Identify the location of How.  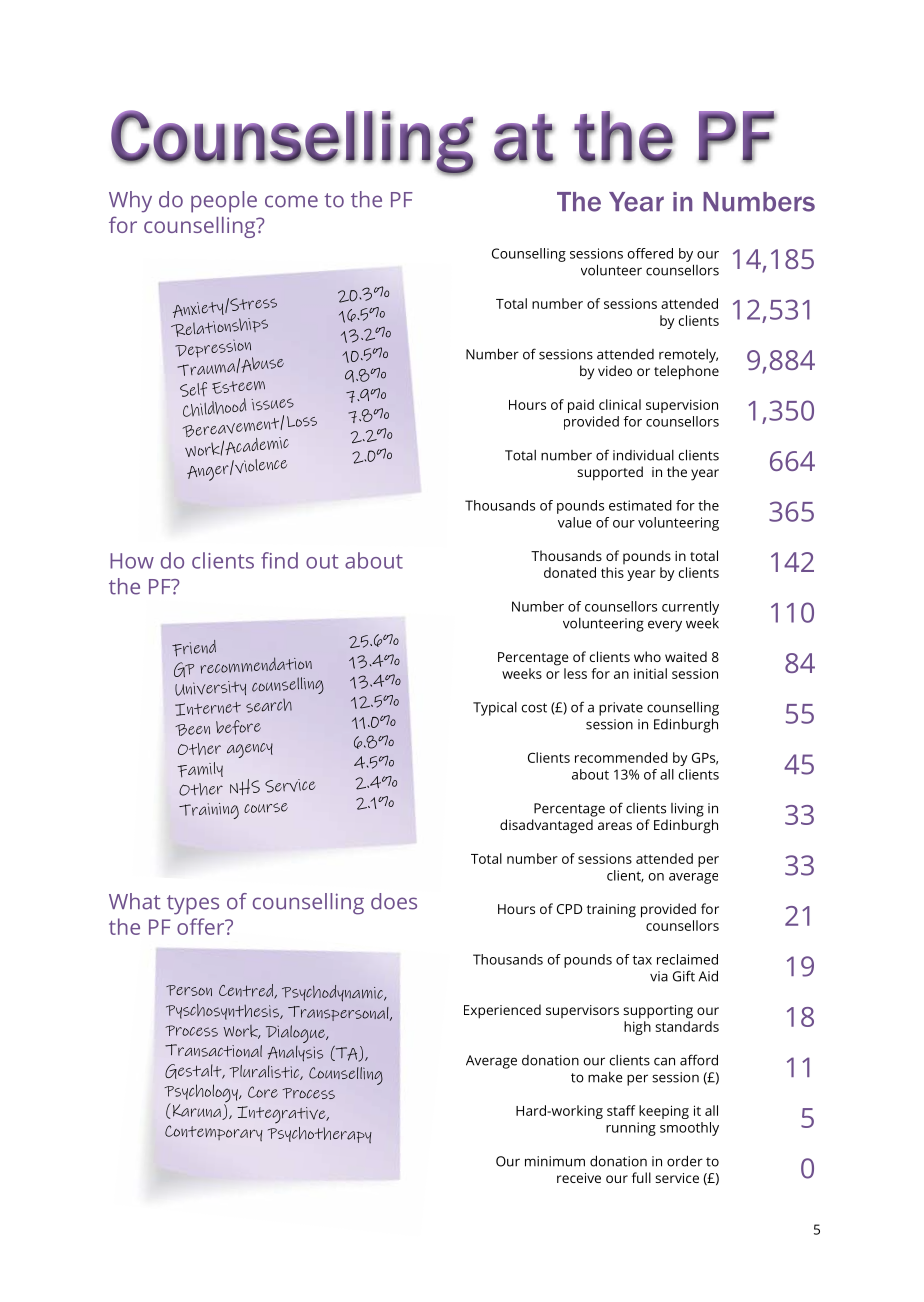
(132, 561).
